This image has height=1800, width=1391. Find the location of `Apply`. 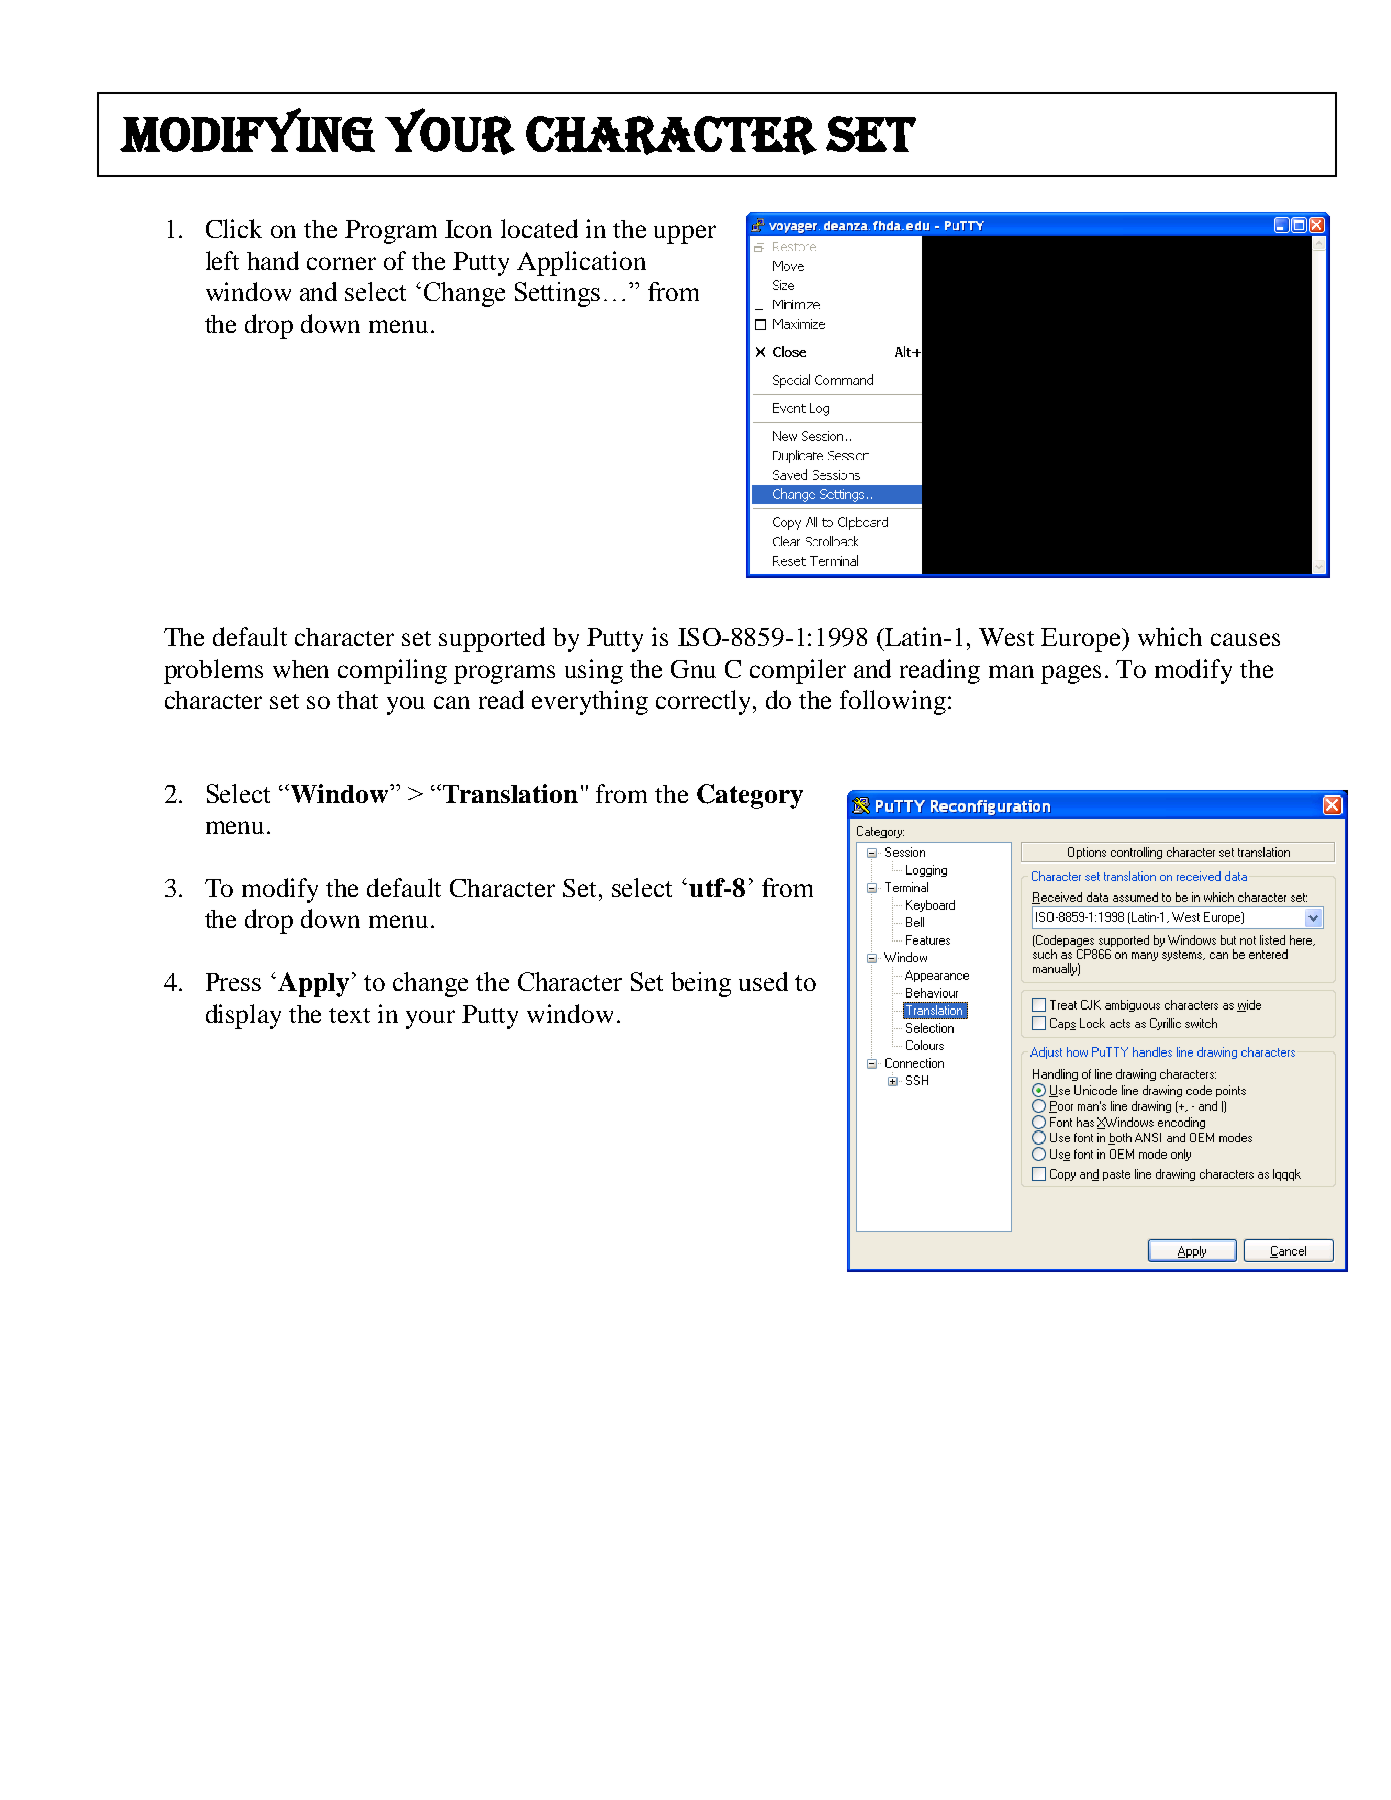

Apply is located at coordinates (313, 984).
